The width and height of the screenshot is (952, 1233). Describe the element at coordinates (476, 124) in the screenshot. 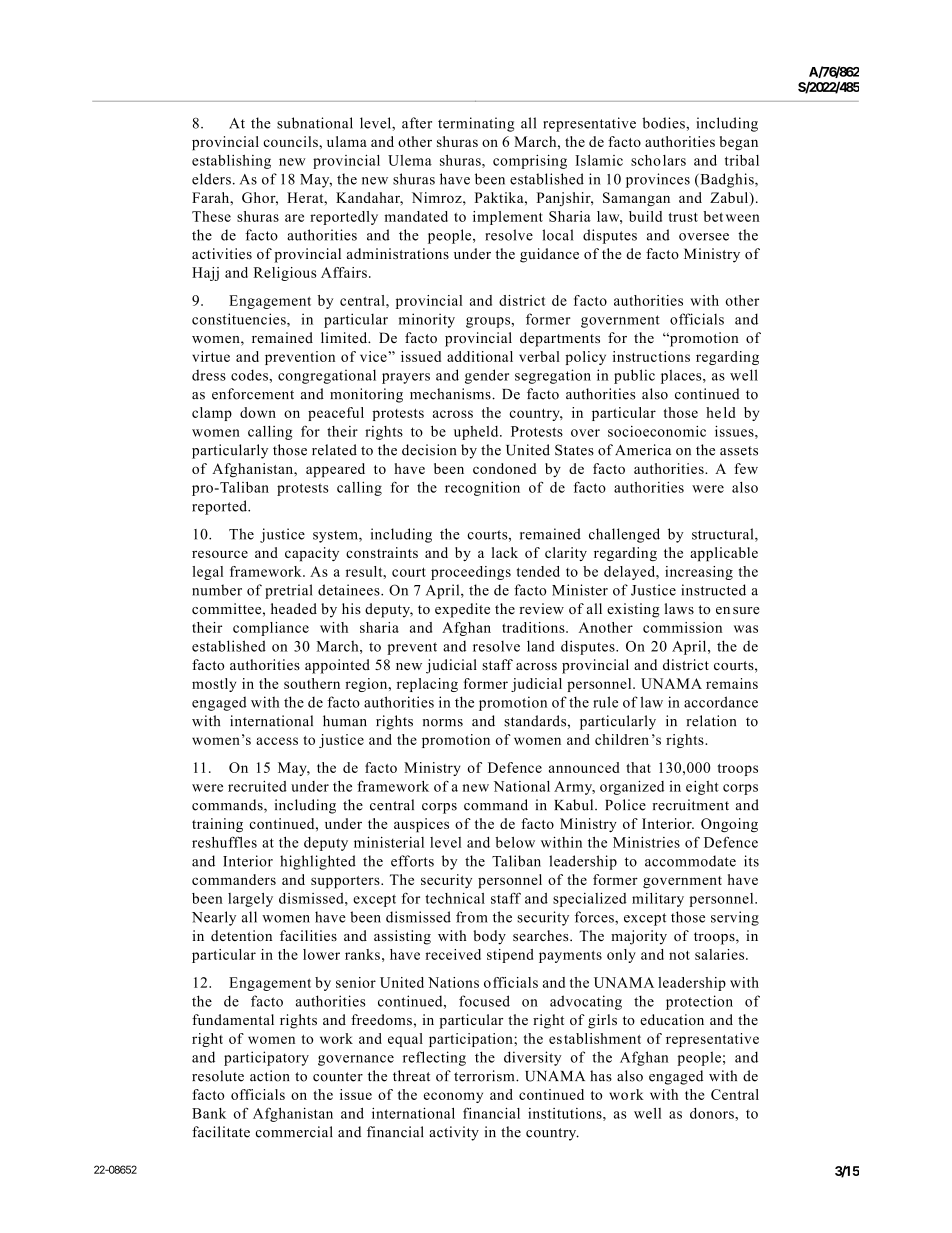

I see `terminating` at that location.
